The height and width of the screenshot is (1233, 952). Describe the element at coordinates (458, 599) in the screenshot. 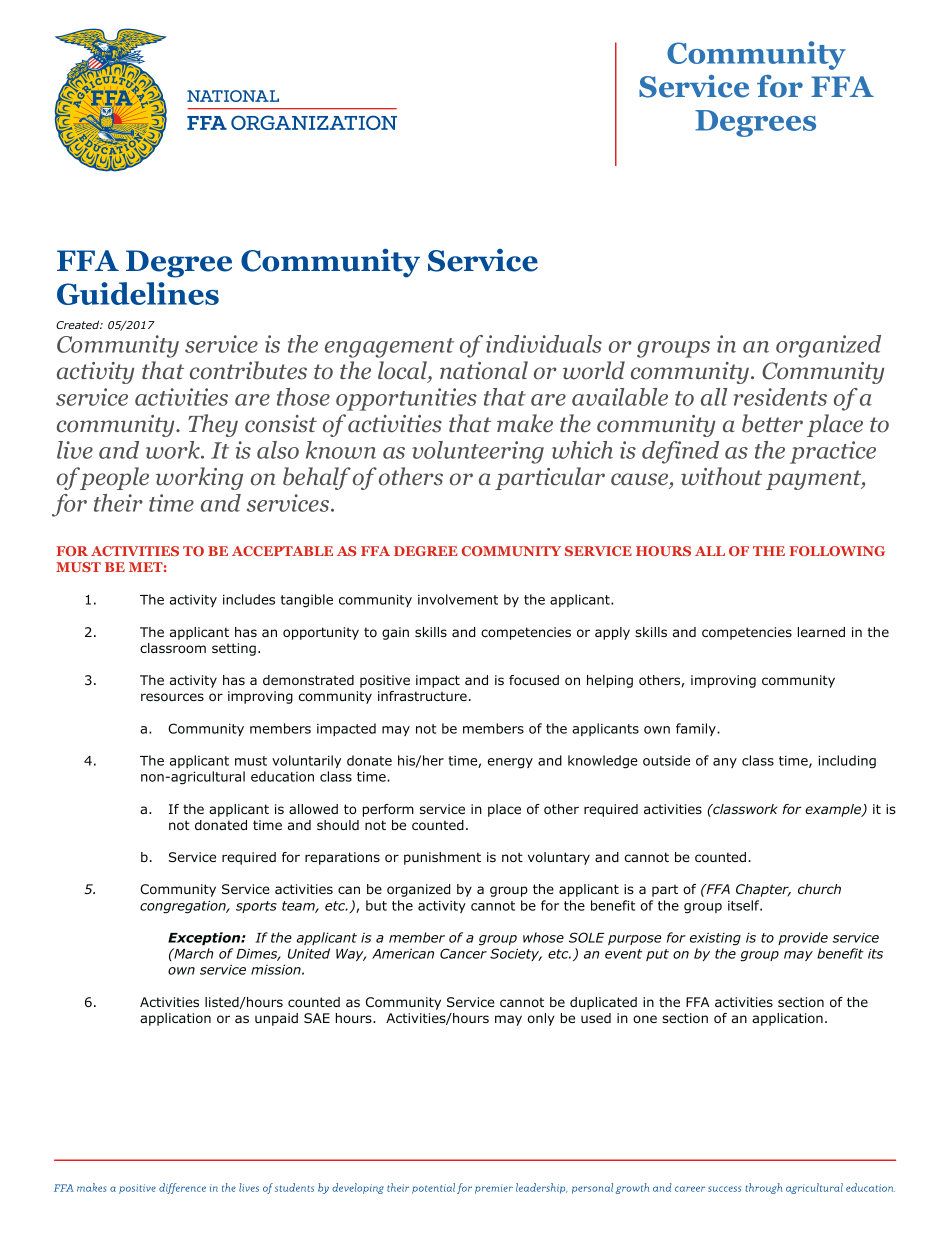

I see `involvement` at that location.
